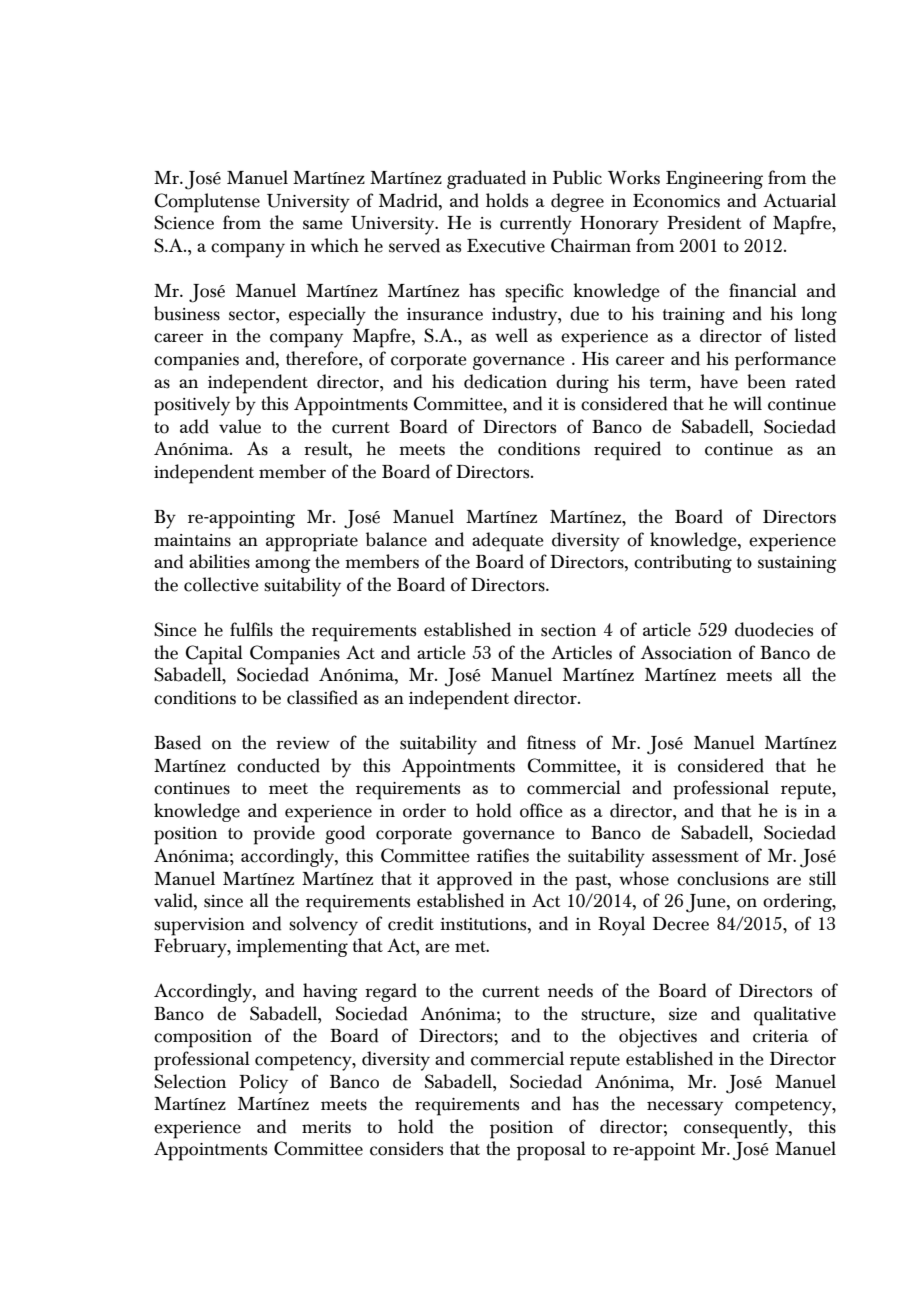 The image size is (924, 1308). What do you see at coordinates (685, 1108) in the screenshot?
I see `necessary` at bounding box center [685, 1108].
